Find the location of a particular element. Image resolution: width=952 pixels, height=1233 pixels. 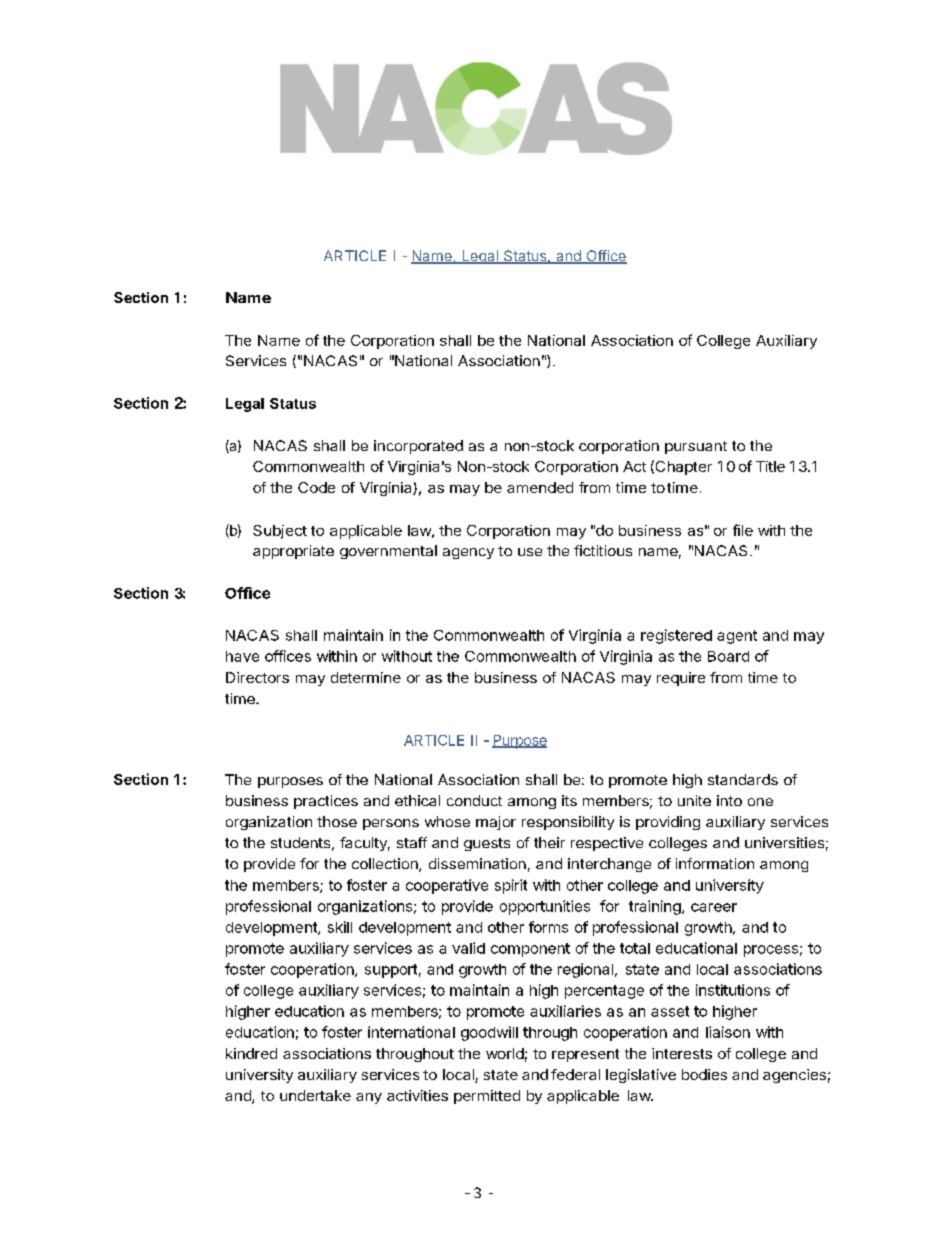

Directors is located at coordinates (257, 677).
